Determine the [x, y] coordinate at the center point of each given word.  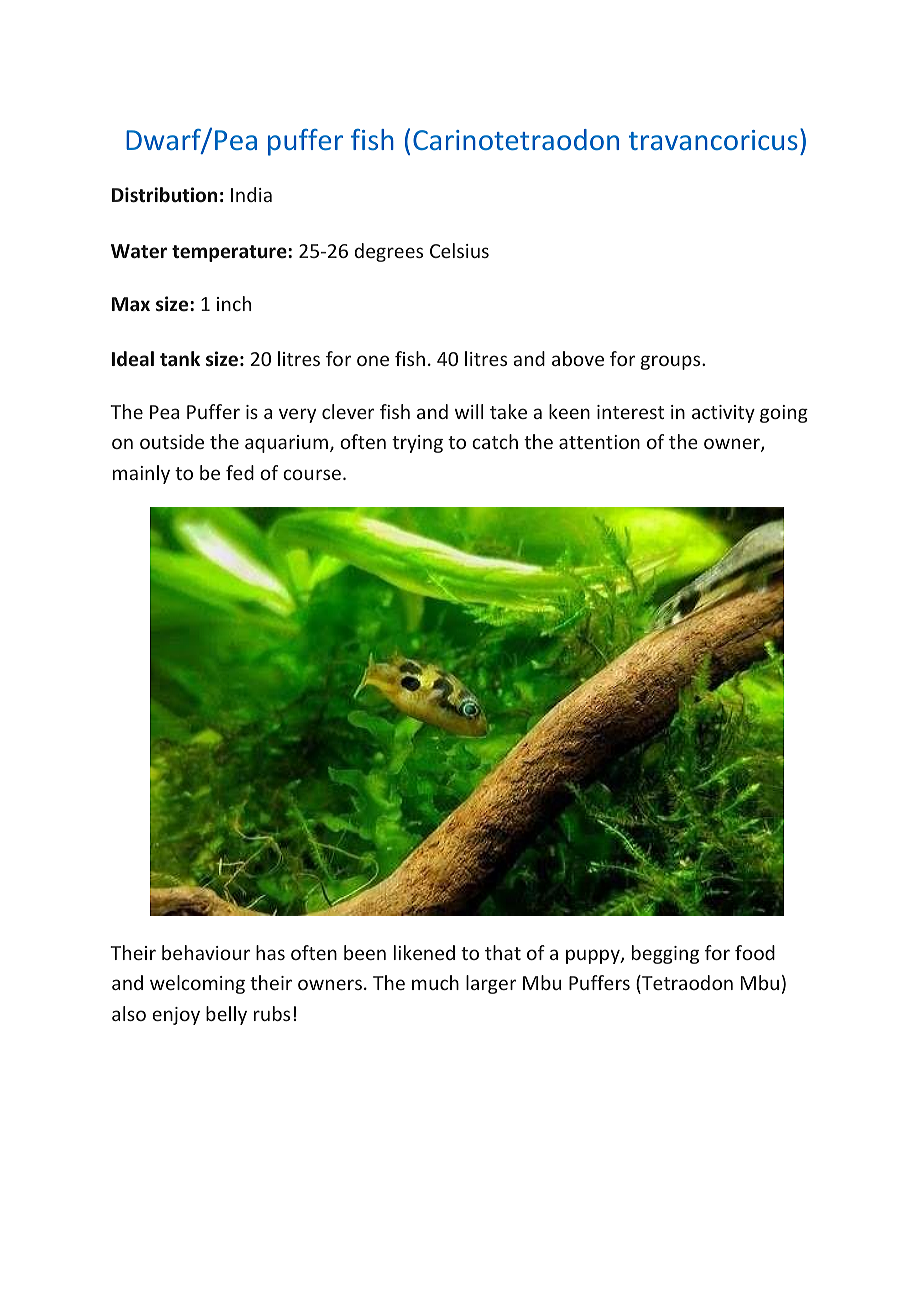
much [435, 982]
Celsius [459, 250]
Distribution [164, 195]
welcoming [197, 984]
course [312, 474]
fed [240, 472]
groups [672, 362]
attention [599, 442]
